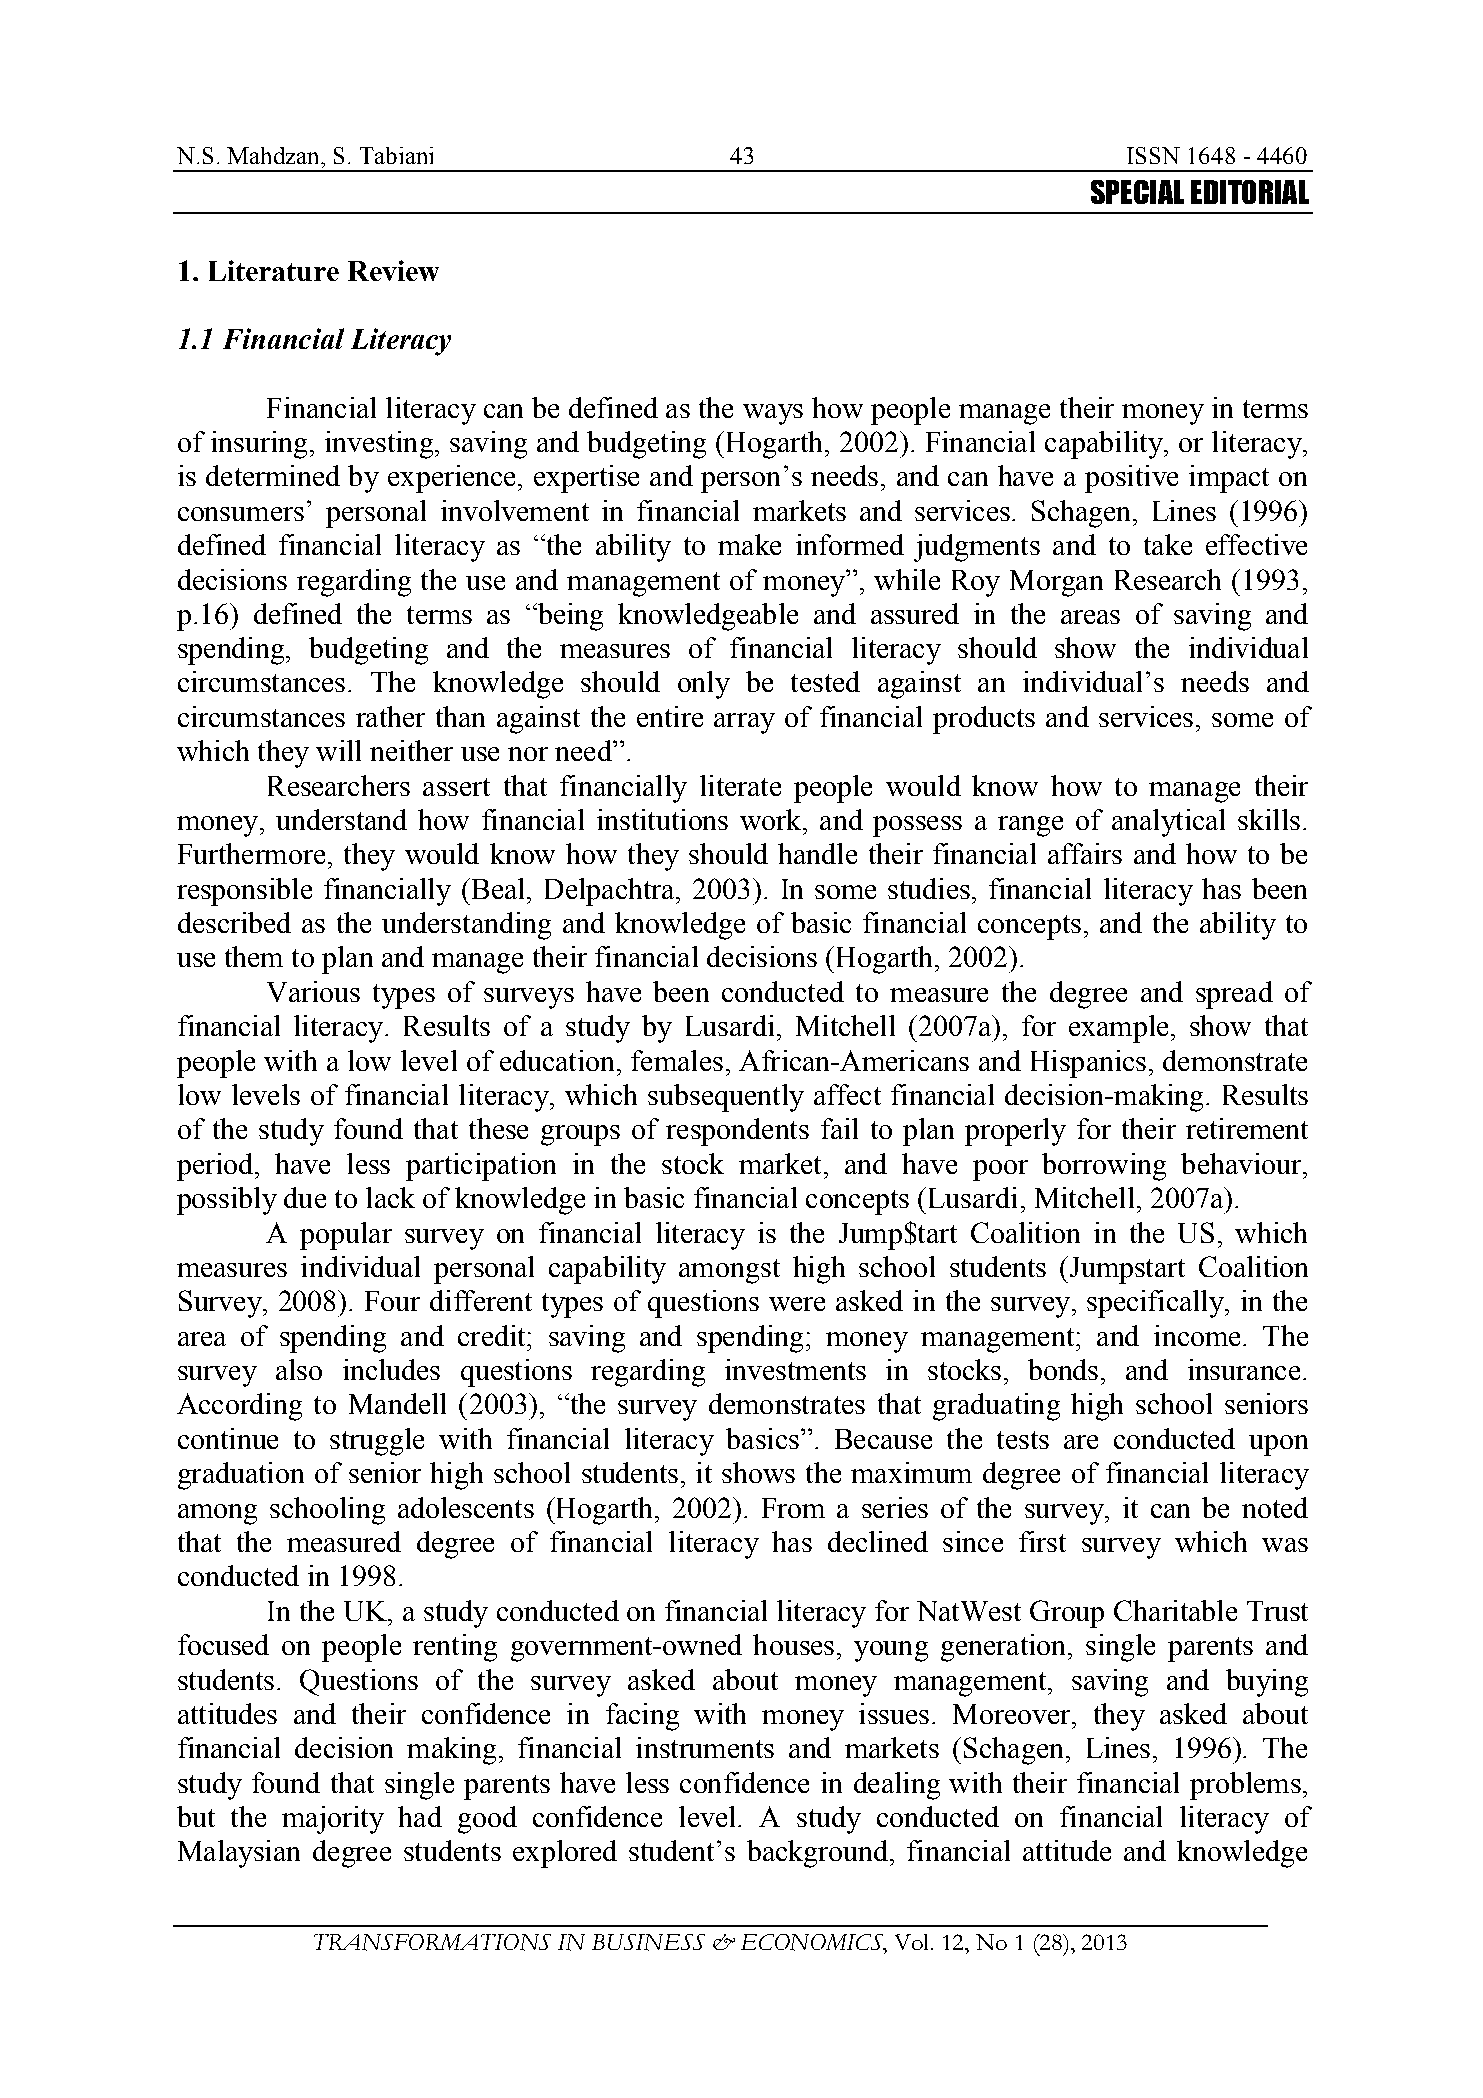  I want to click on were, so click(797, 1304).
